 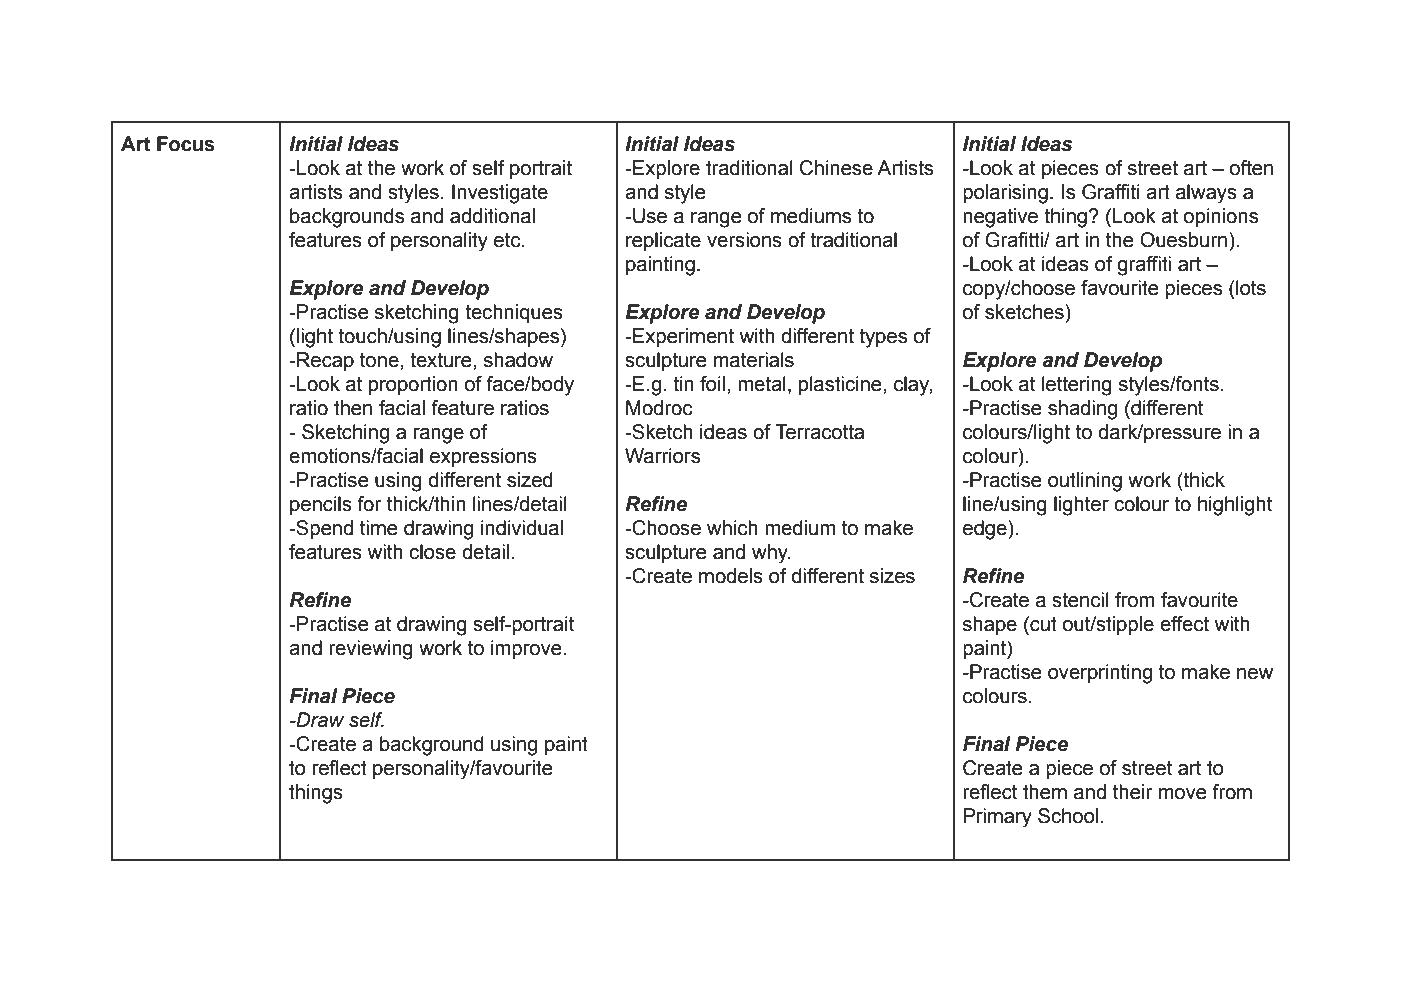 What do you see at coordinates (1206, 194) in the image?
I see `always` at bounding box center [1206, 194].
